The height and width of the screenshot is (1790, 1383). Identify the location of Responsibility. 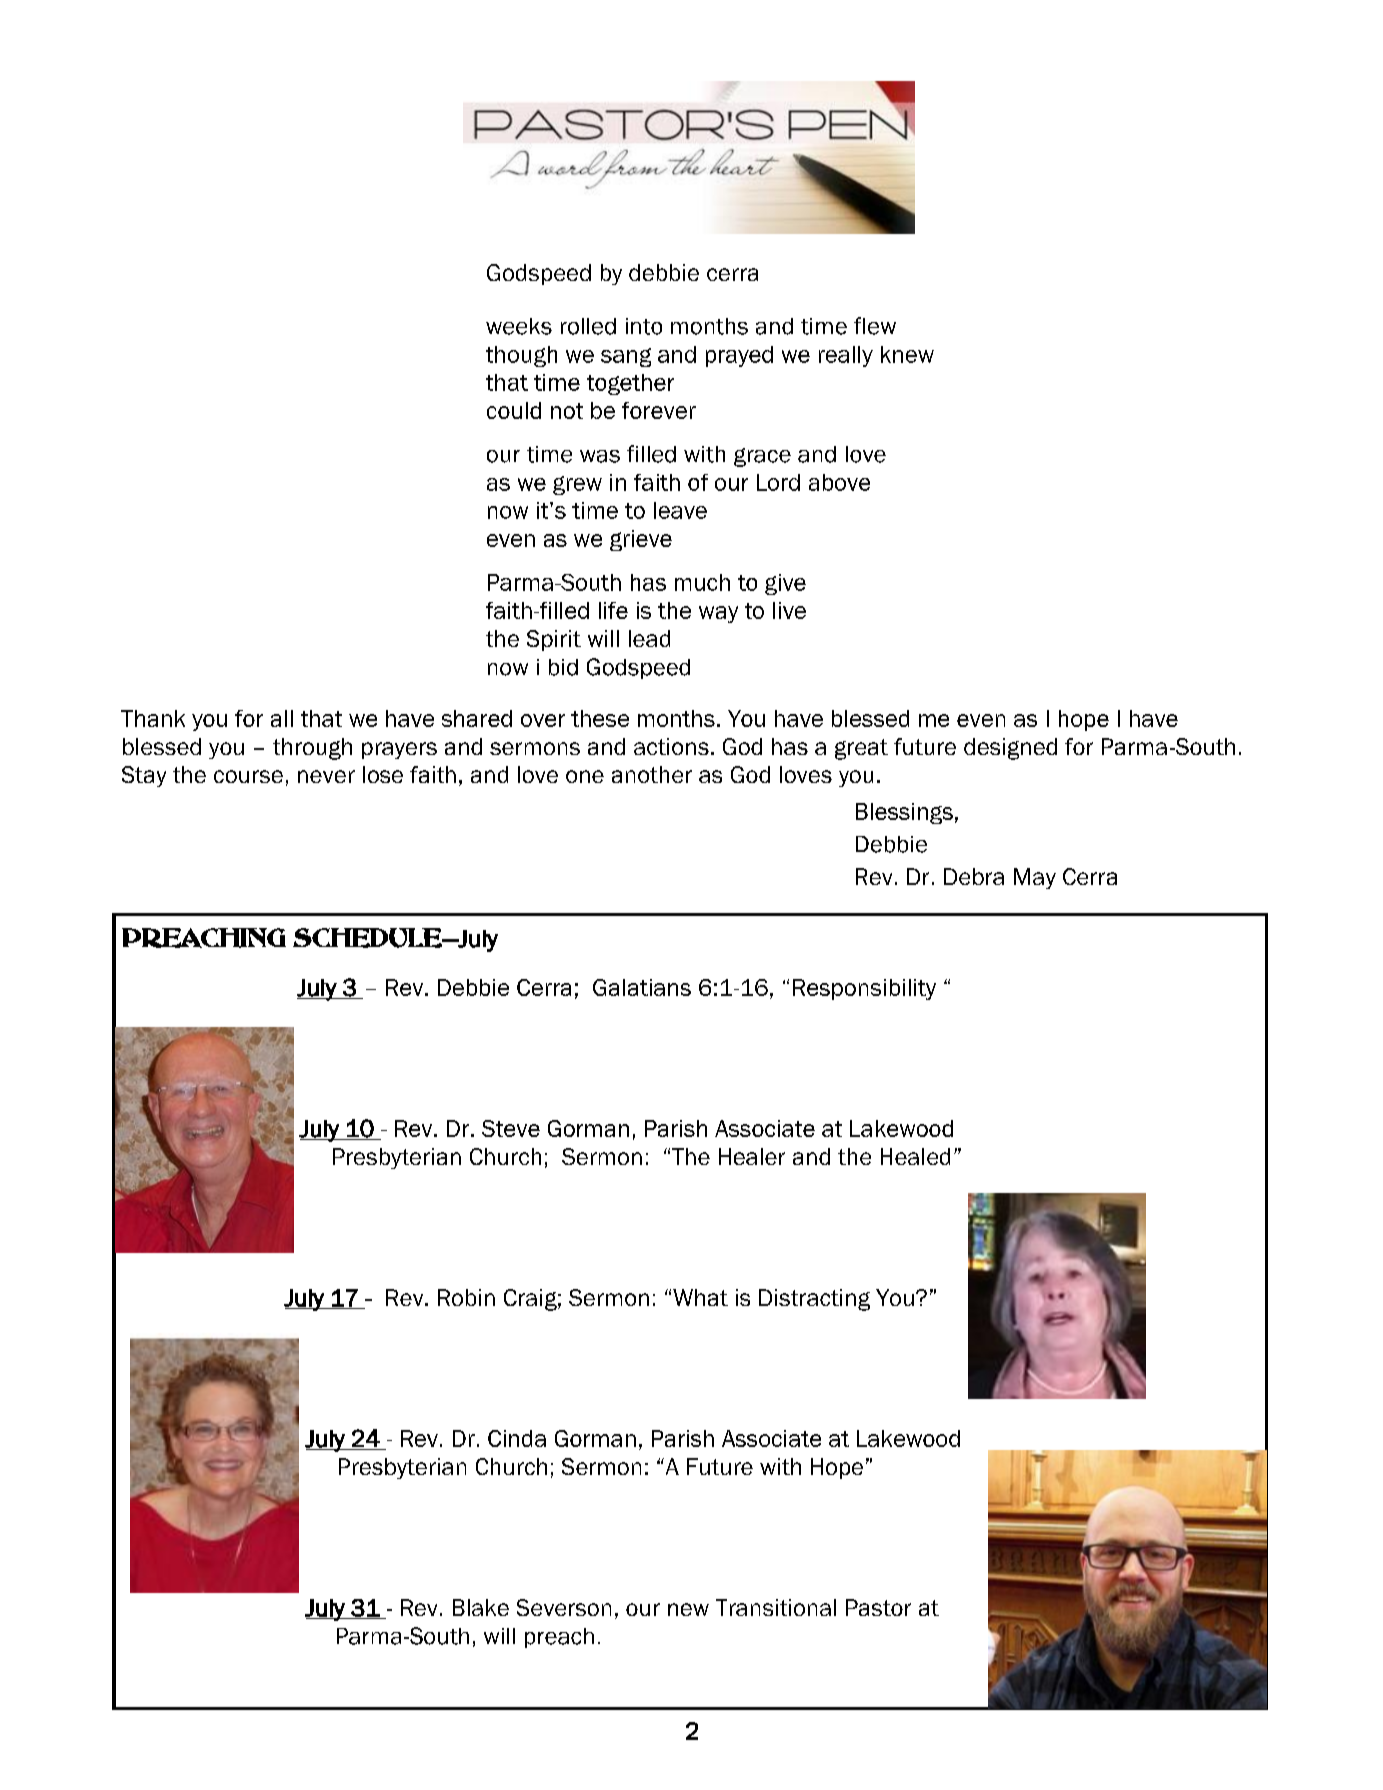
(864, 989).
